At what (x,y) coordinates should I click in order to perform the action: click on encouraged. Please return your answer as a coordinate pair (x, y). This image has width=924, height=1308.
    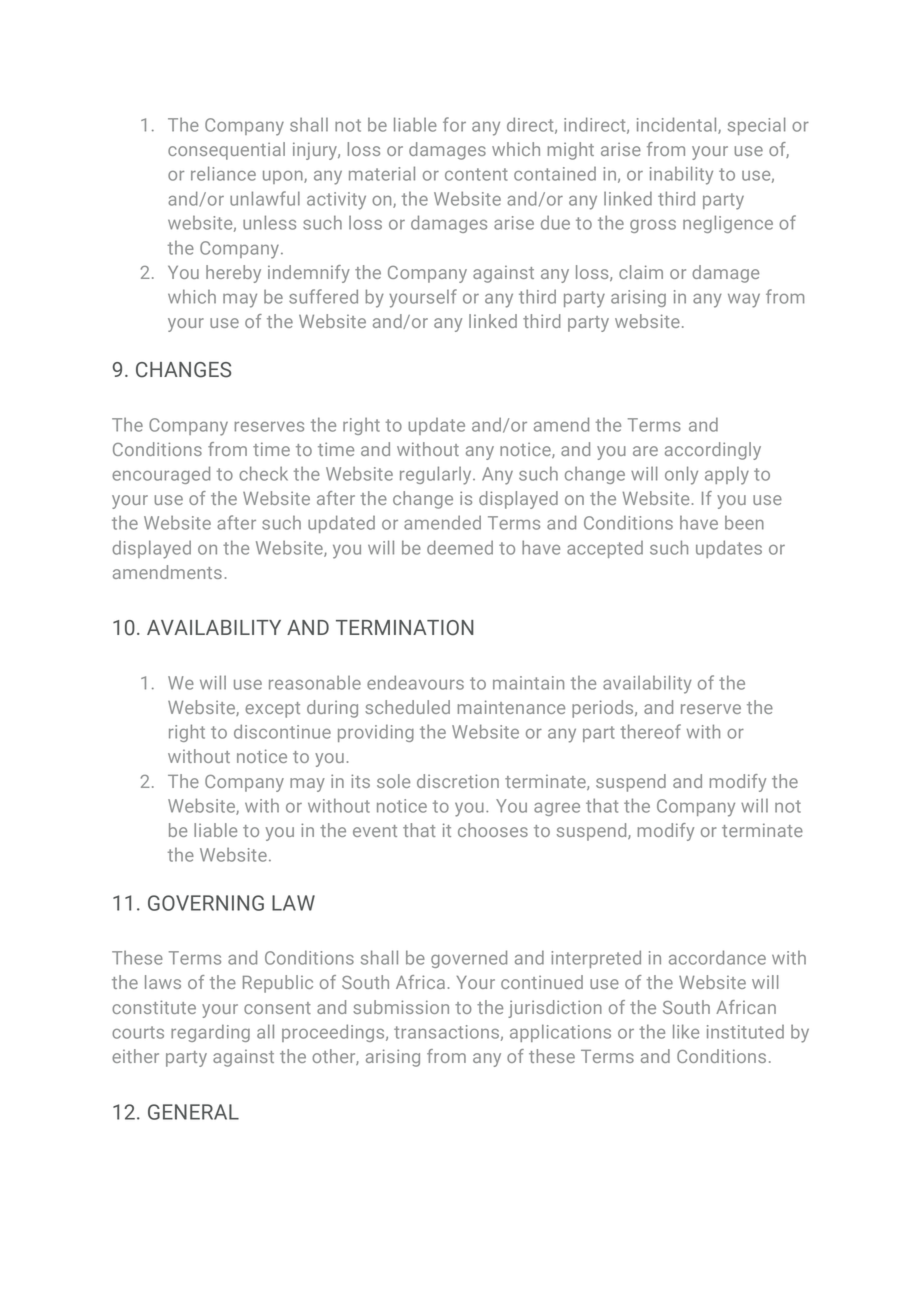
    Looking at the image, I should click on (161, 475).
